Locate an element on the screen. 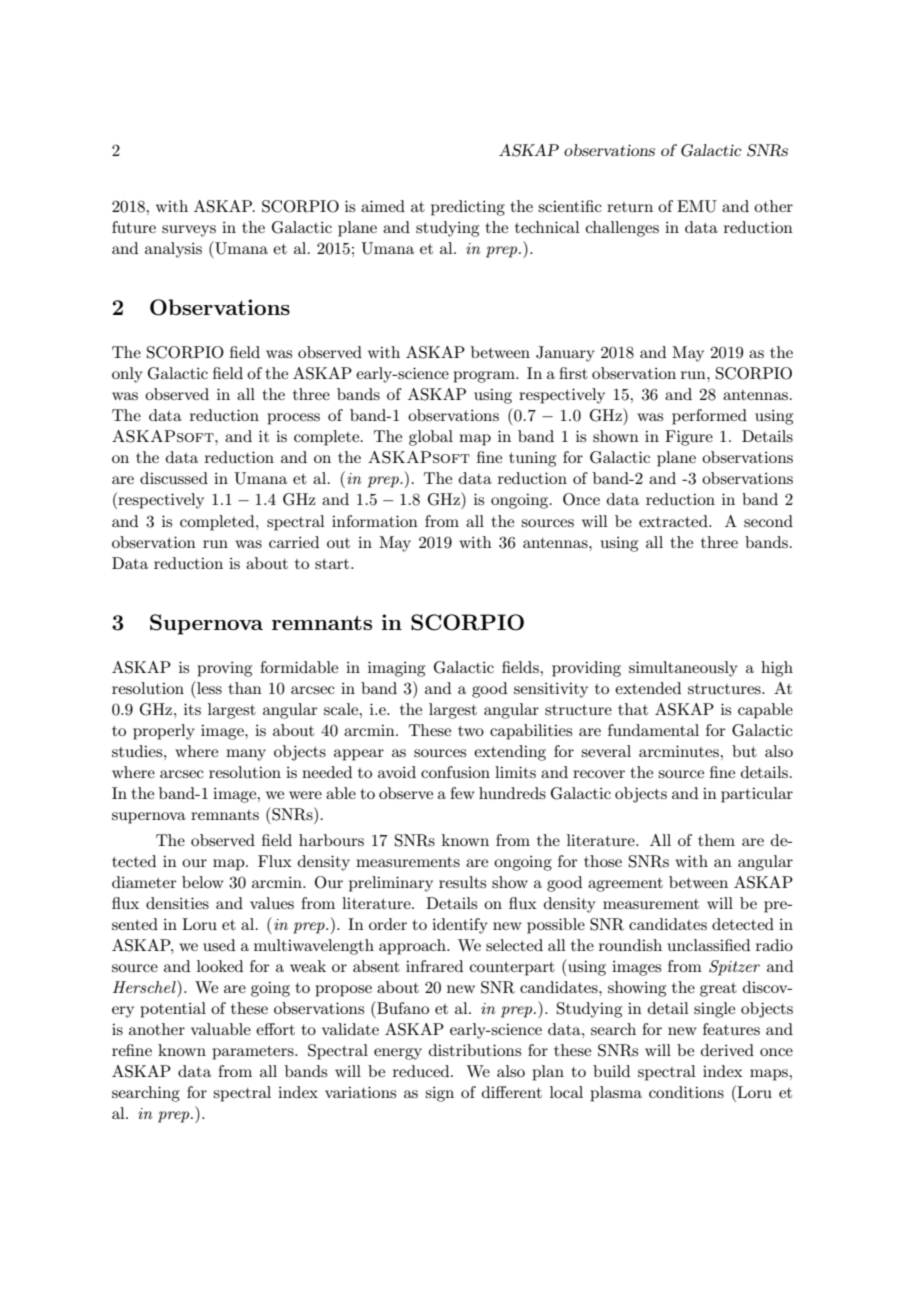 The height and width of the screenshot is (1308, 924). discussed is located at coordinates (174, 478).
